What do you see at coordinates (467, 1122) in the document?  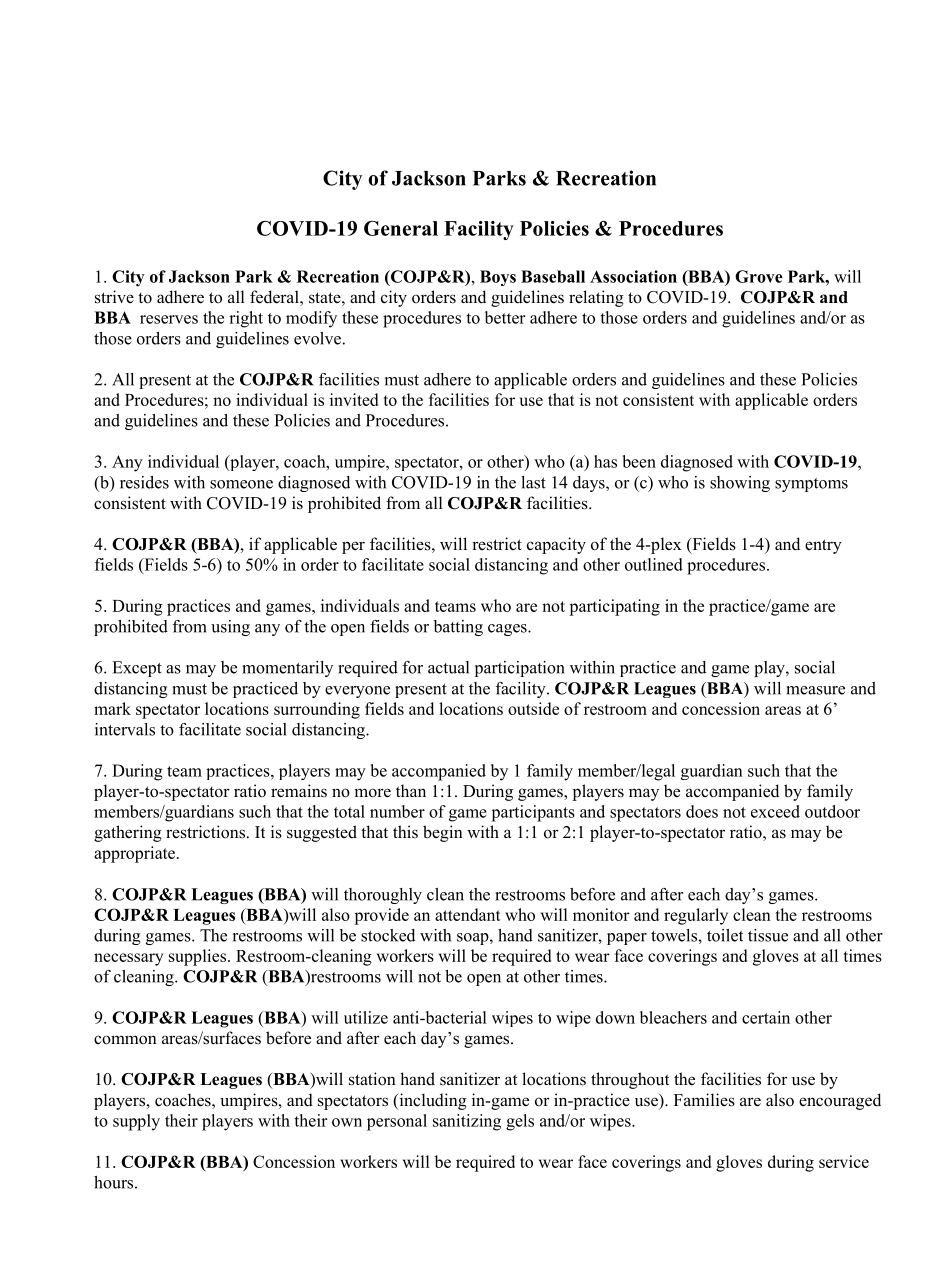 I see `sanitizing` at bounding box center [467, 1122].
